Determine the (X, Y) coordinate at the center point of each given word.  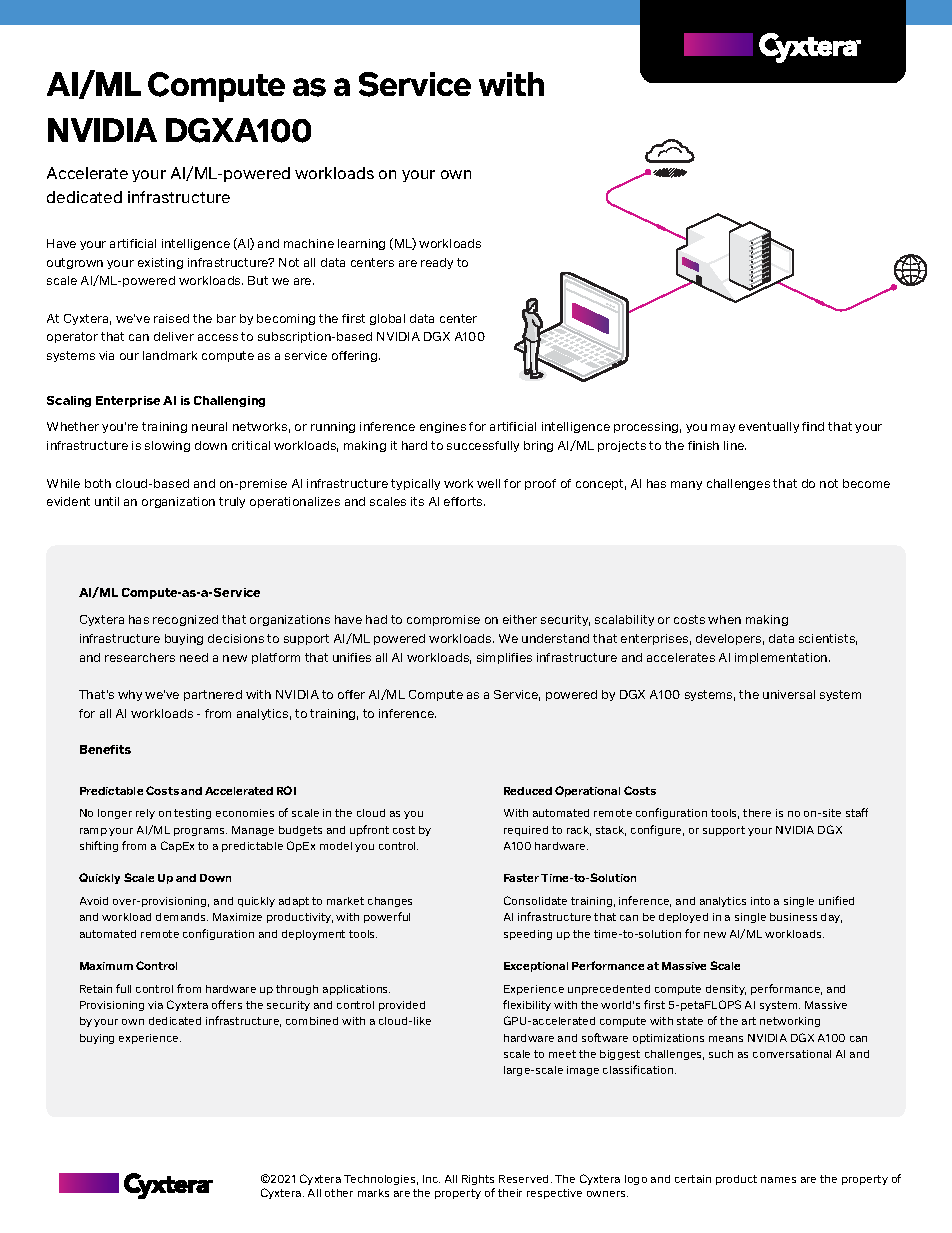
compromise (443, 620)
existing (160, 263)
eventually (769, 427)
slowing (167, 446)
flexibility (527, 1005)
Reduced (528, 791)
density (726, 990)
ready (437, 263)
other (339, 1193)
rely (145, 814)
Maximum (106, 966)
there (757, 813)
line (735, 445)
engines (443, 427)
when (724, 619)
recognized (185, 620)
